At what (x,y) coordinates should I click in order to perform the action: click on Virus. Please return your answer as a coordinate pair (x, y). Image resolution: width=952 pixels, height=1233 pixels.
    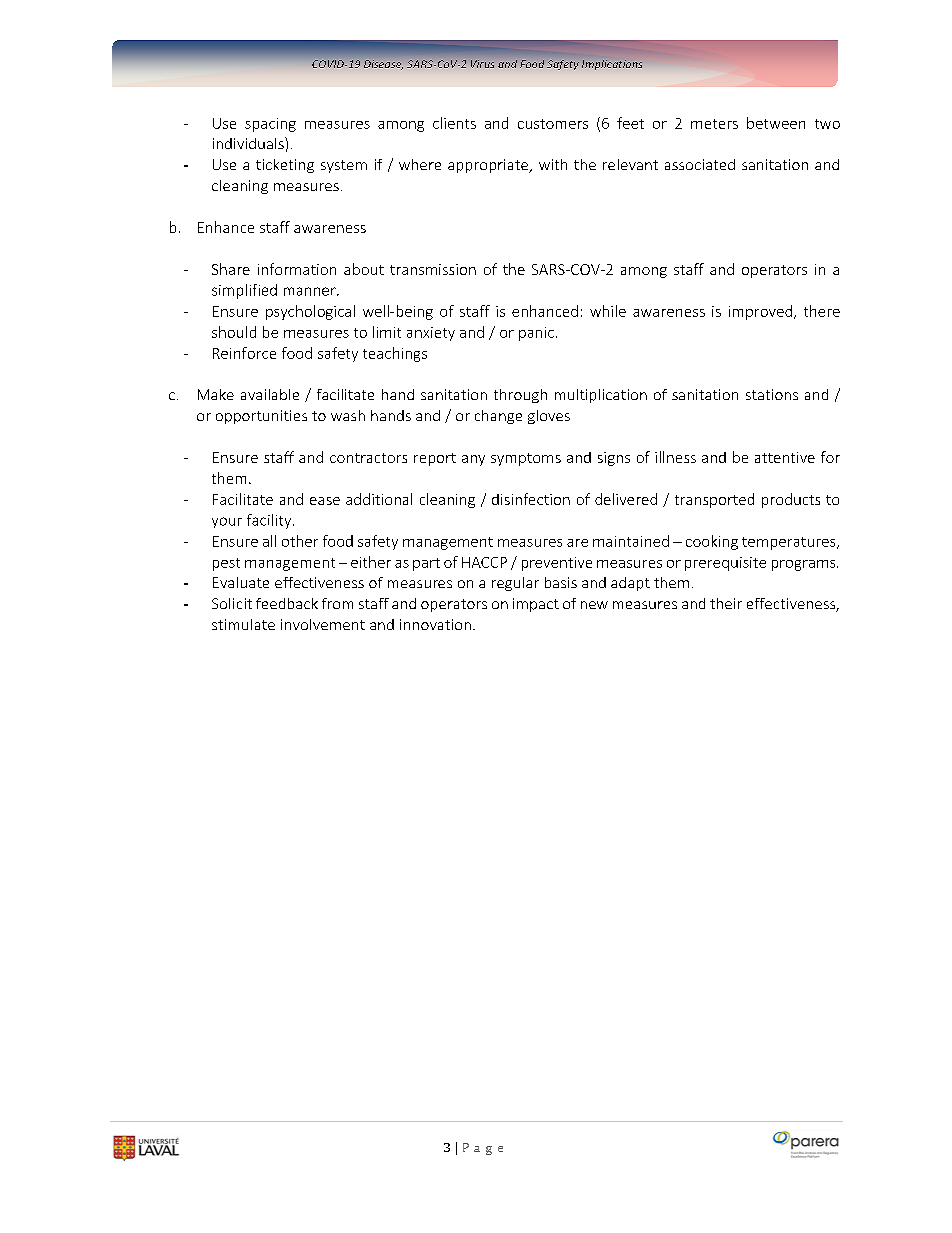
    Looking at the image, I should click on (482, 64).
